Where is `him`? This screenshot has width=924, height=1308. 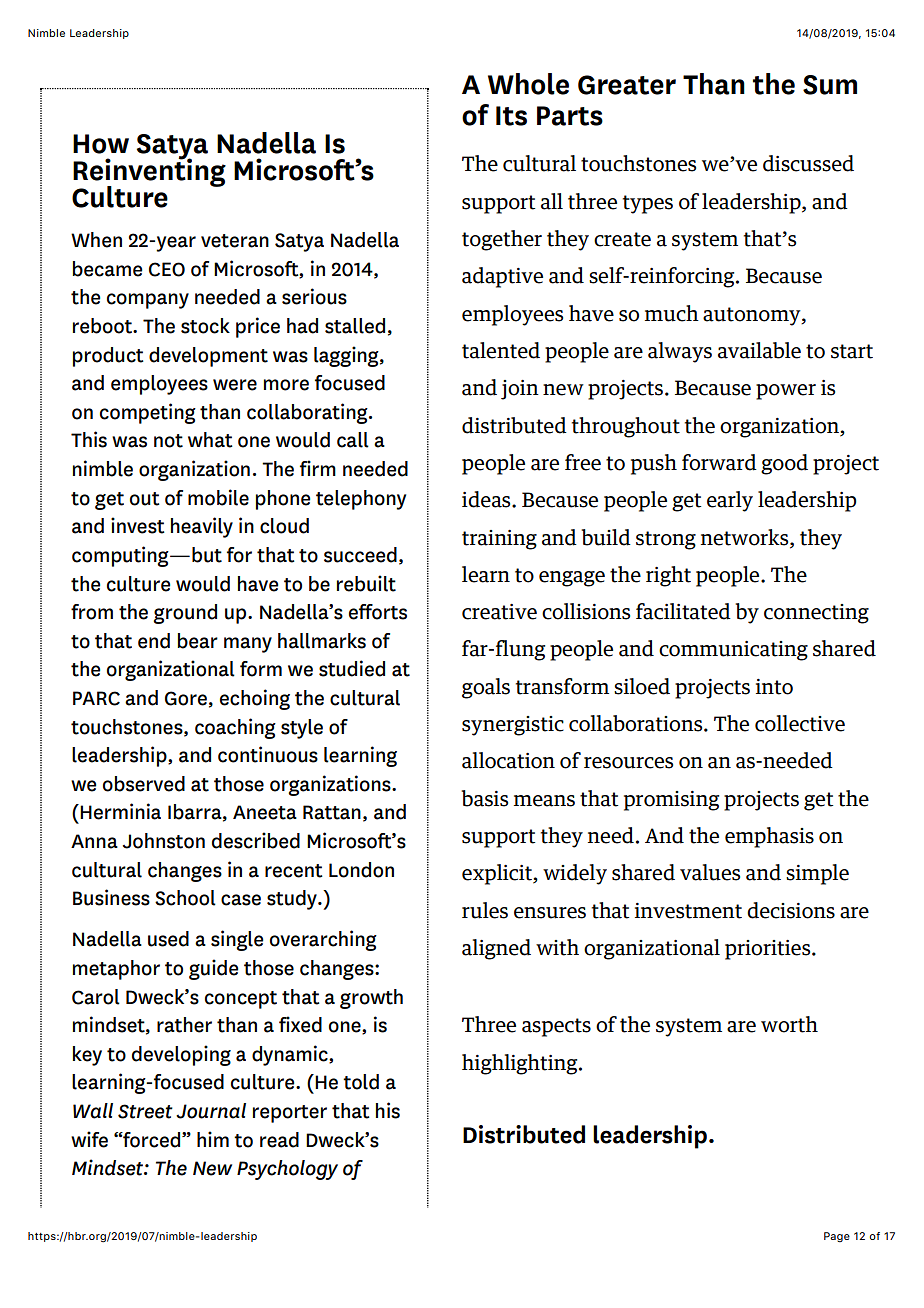 him is located at coordinates (213, 1139).
